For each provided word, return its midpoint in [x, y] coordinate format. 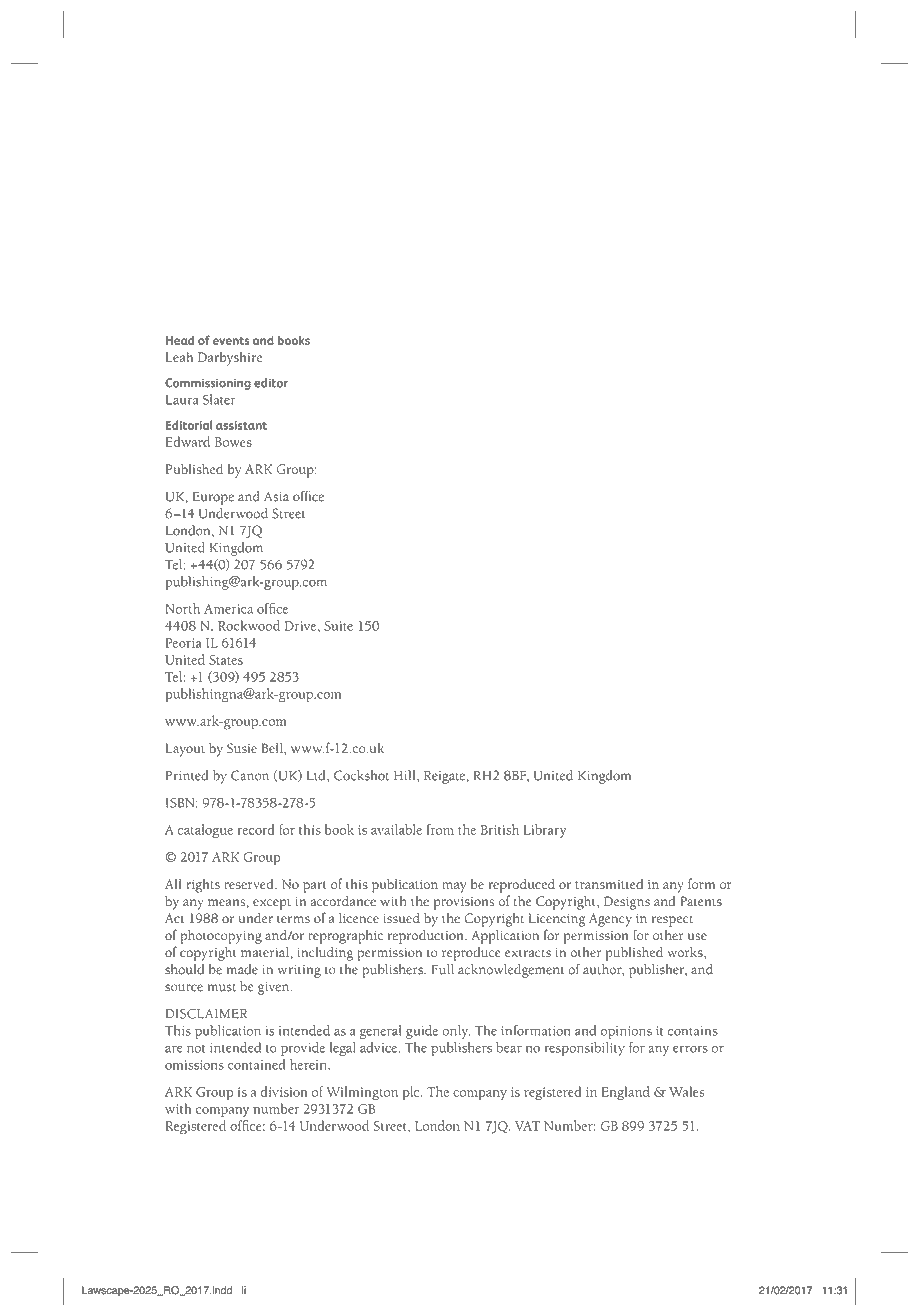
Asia [276, 496]
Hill [406, 775]
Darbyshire [230, 358]
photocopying [221, 937]
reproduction [427, 937]
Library [544, 831]
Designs [627, 903]
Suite [338, 626]
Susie [242, 748]
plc [412, 1093]
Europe [213, 498]
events [231, 341]
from [440, 829]
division [284, 1091]
